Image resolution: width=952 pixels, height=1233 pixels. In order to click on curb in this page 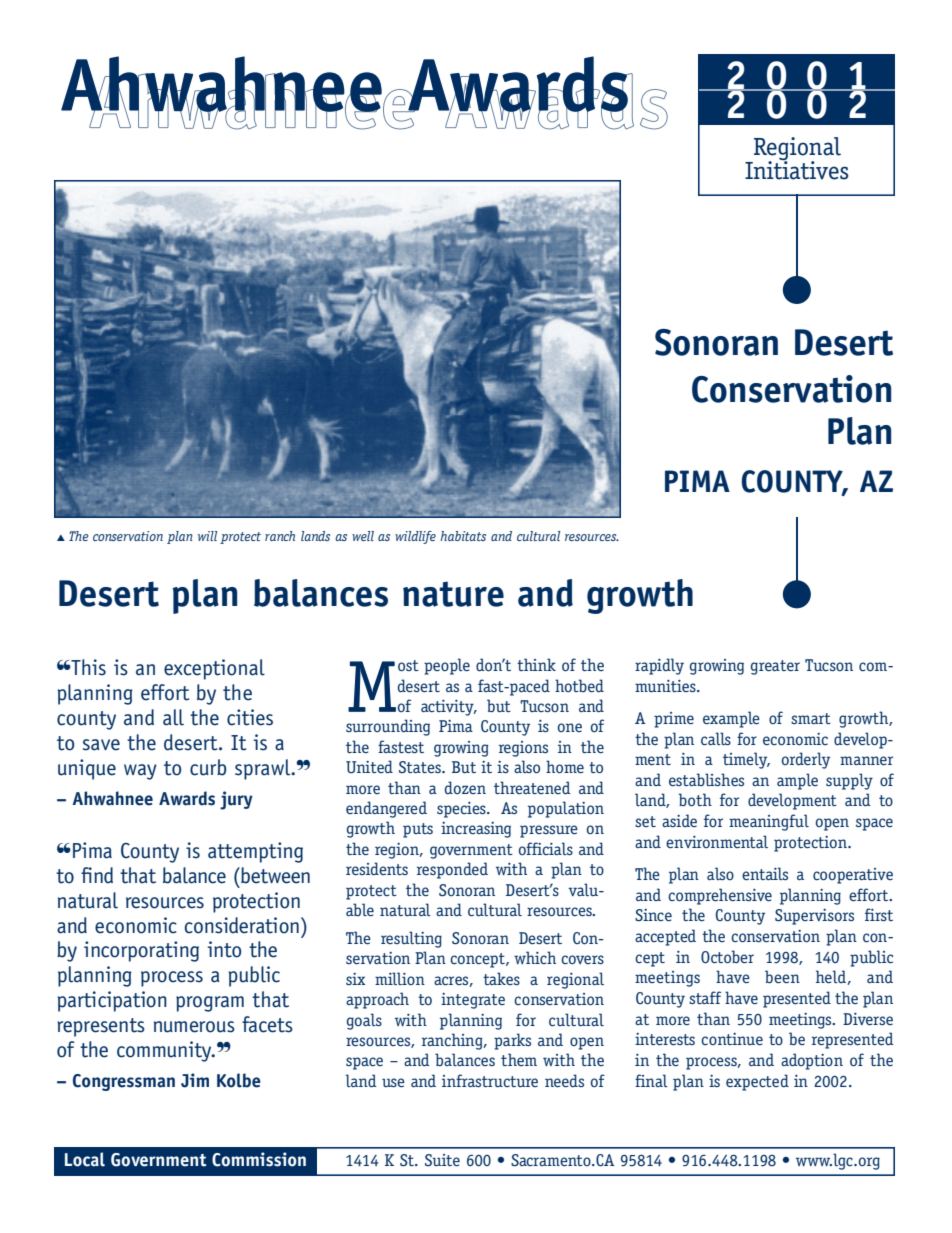, I will do `click(208, 767)`.
